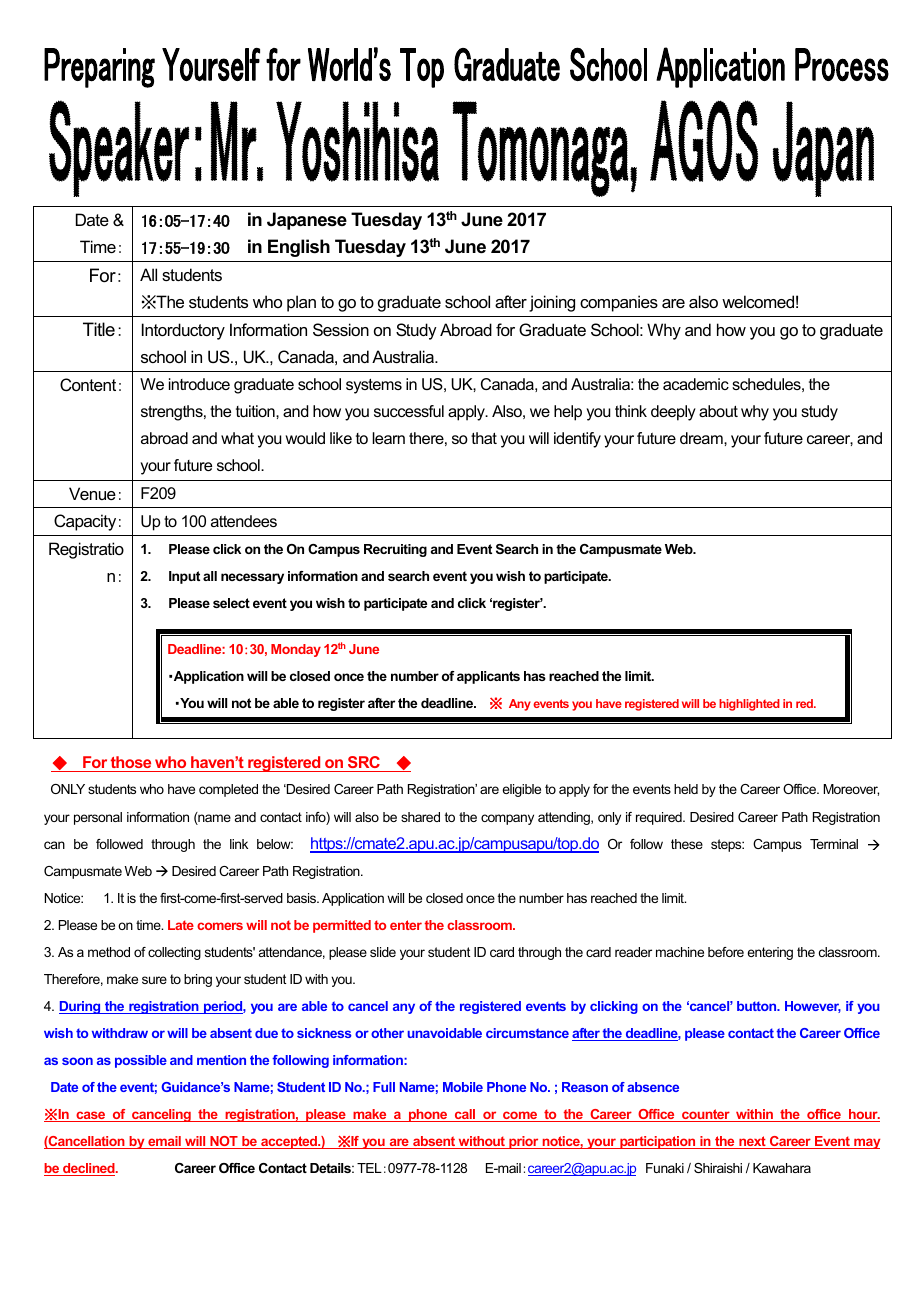  I want to click on Moreover, so click(851, 790).
